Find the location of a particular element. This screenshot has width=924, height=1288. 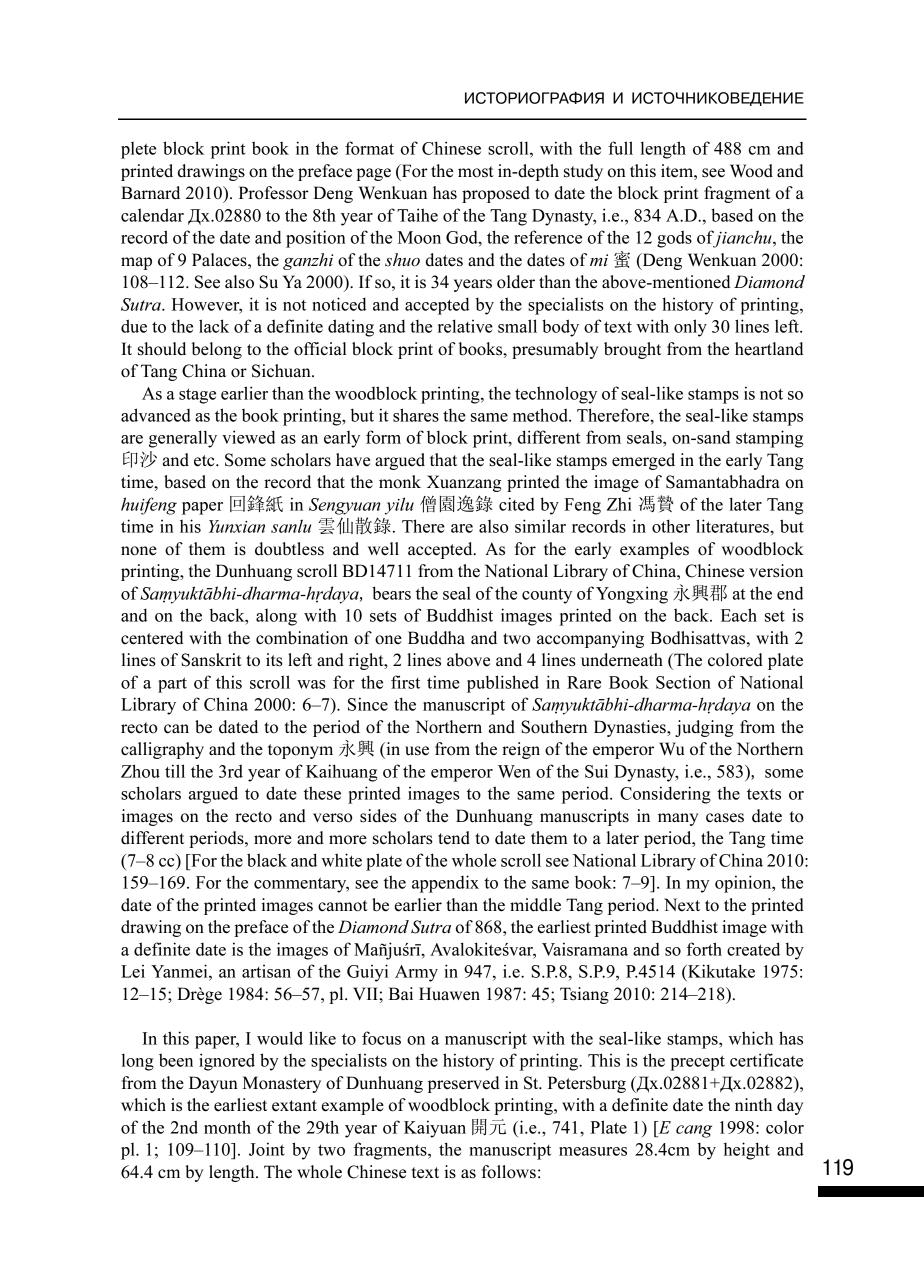

month is located at coordinates (227, 1127).
